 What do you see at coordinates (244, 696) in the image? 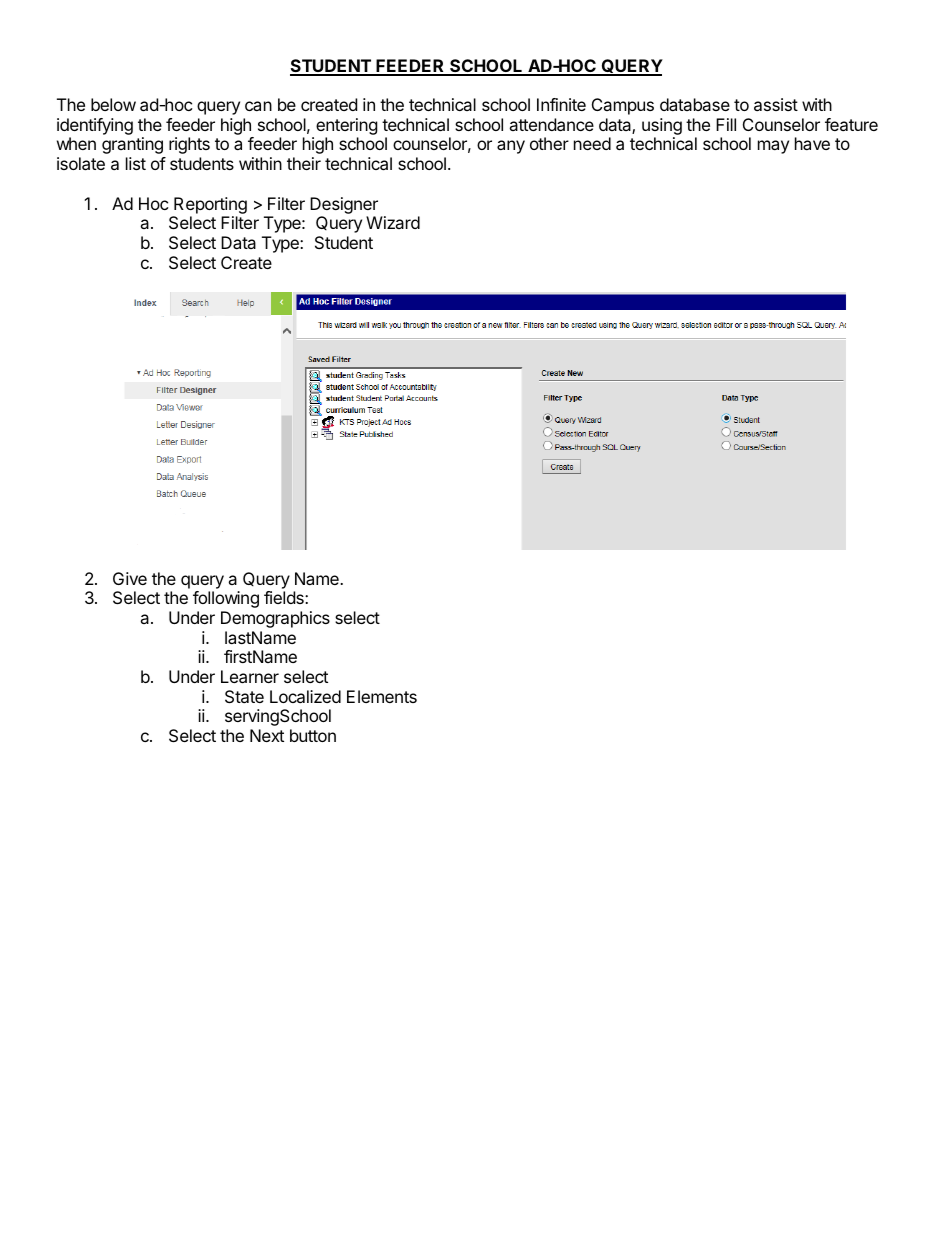
I see `State` at bounding box center [244, 696].
